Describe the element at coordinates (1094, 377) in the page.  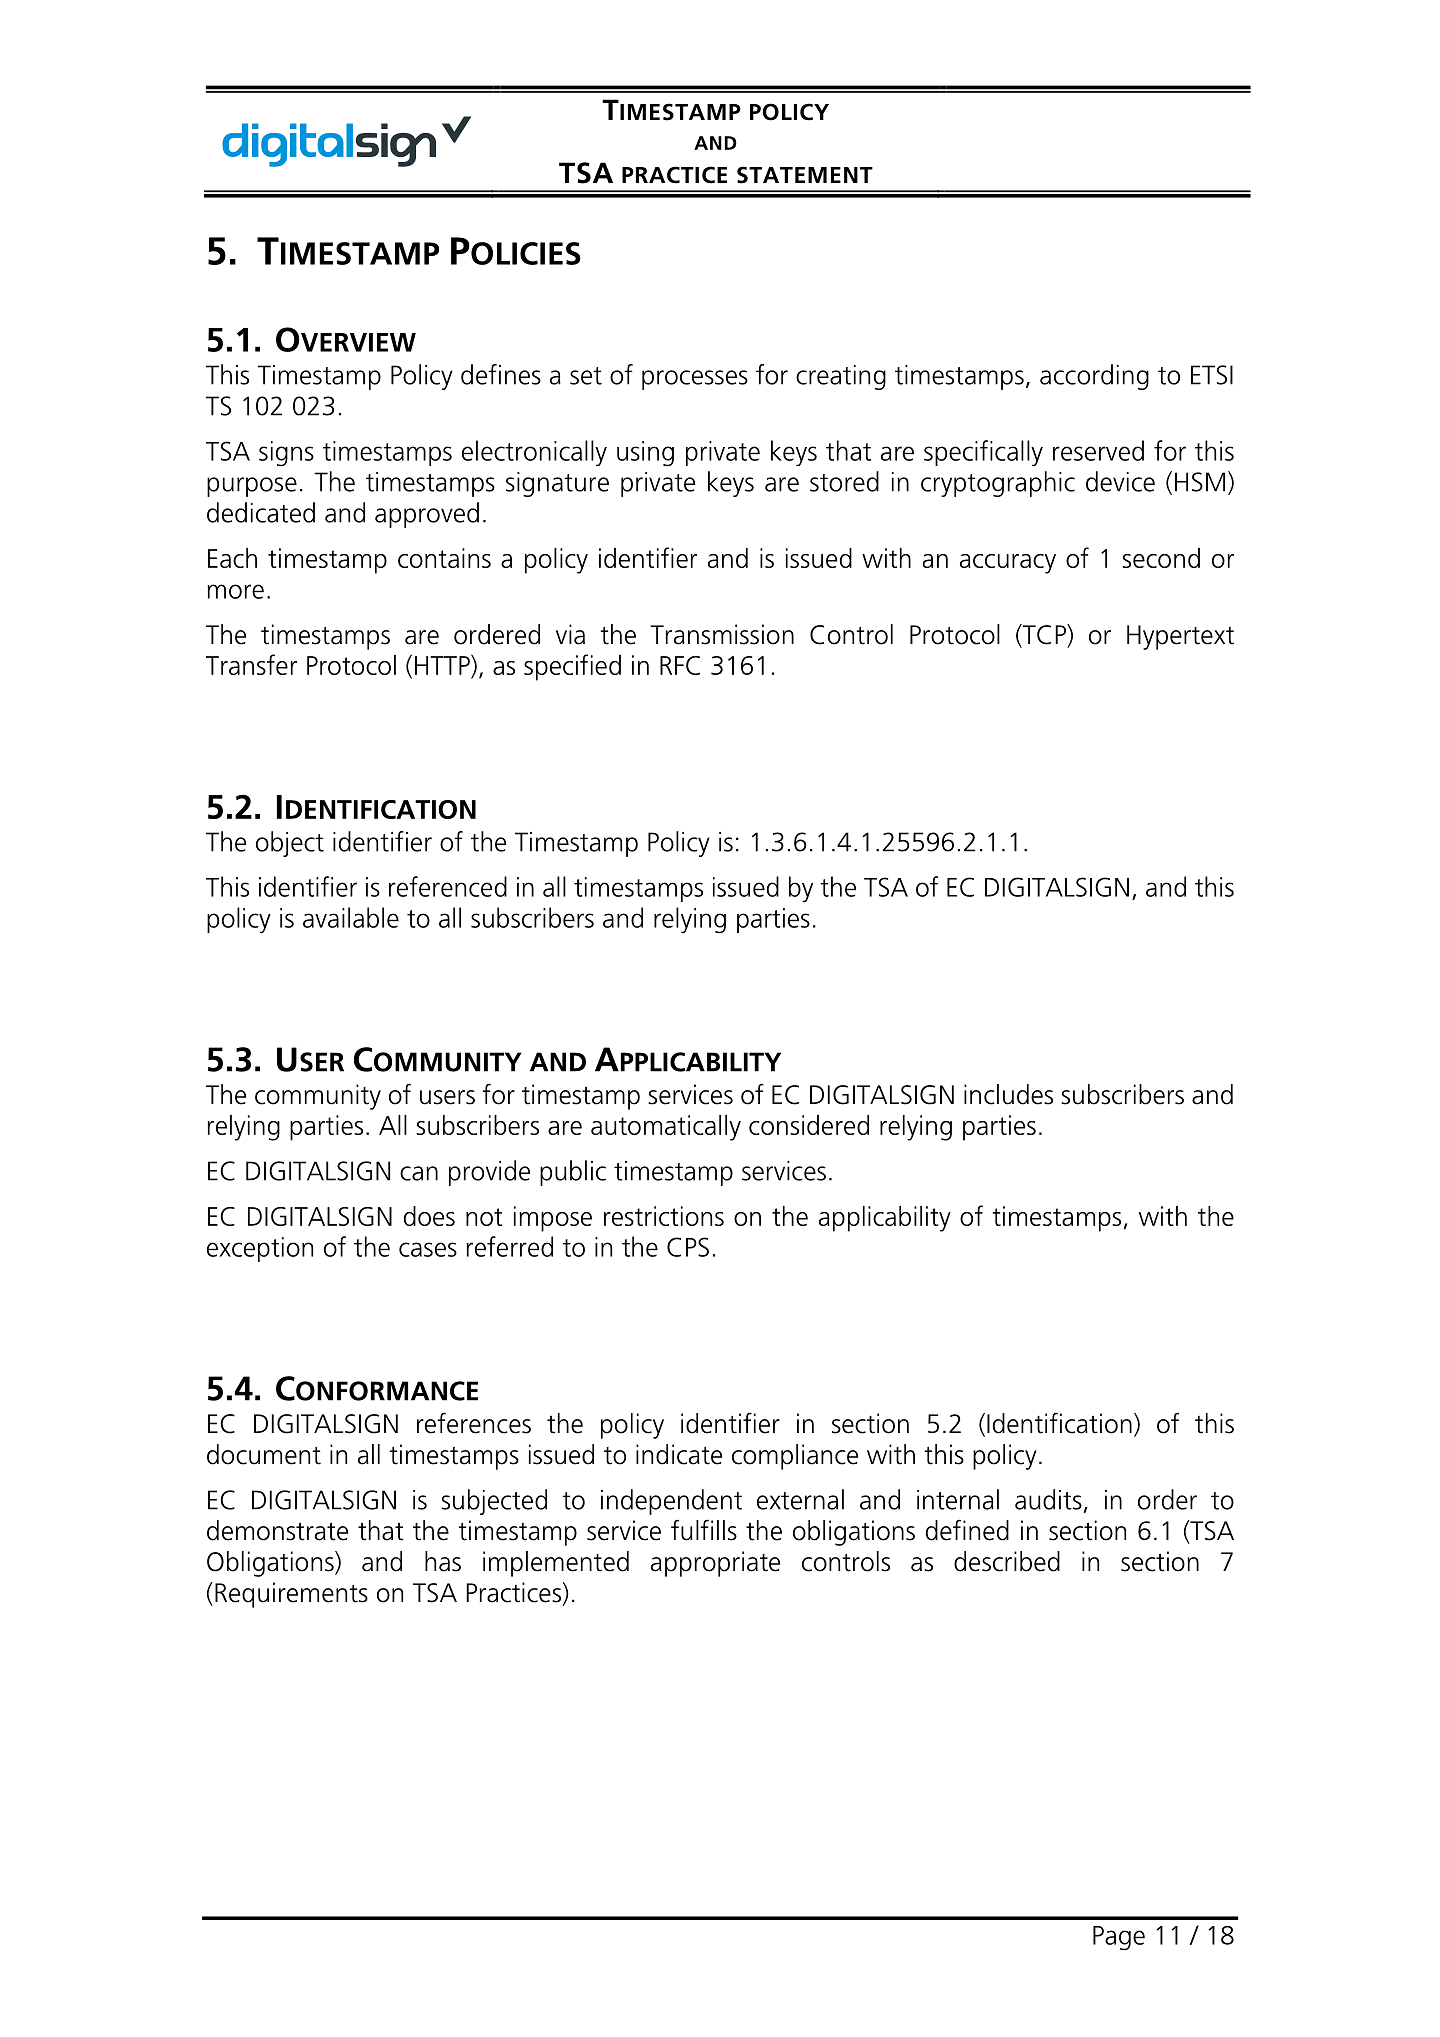
I see `according` at that location.
